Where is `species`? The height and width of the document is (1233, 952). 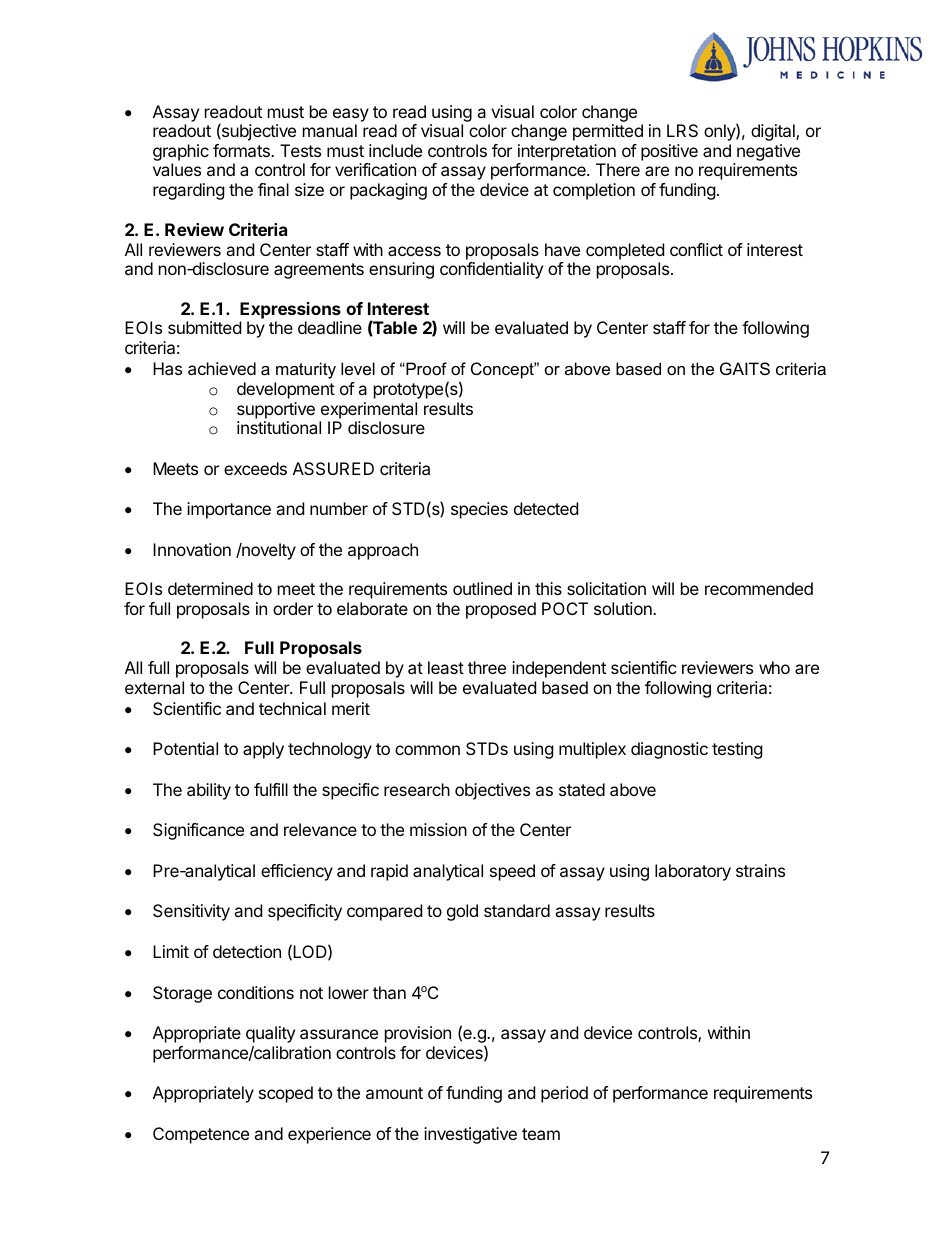
species is located at coordinates (479, 510).
